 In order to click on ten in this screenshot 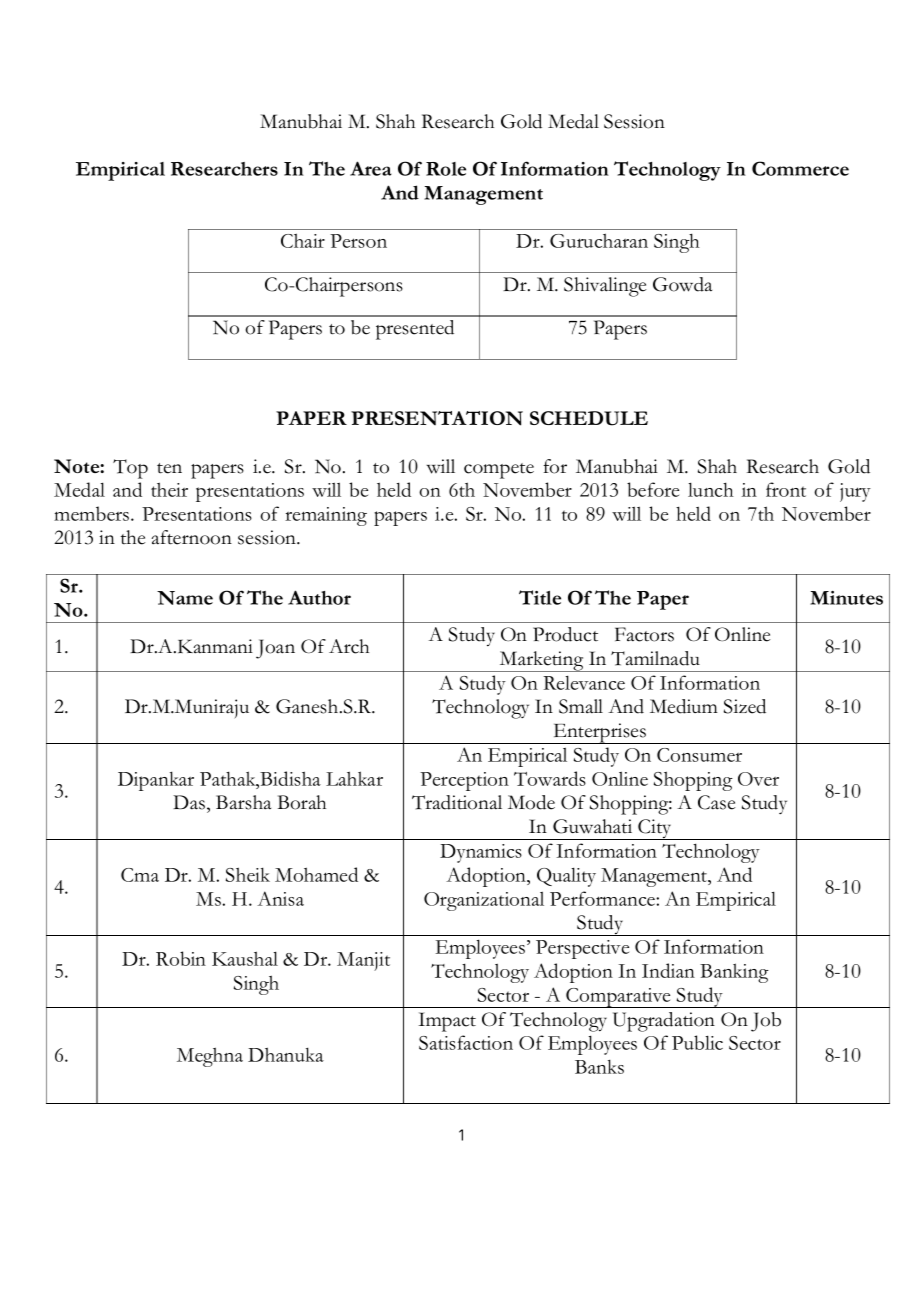, I will do `click(169, 468)`.
